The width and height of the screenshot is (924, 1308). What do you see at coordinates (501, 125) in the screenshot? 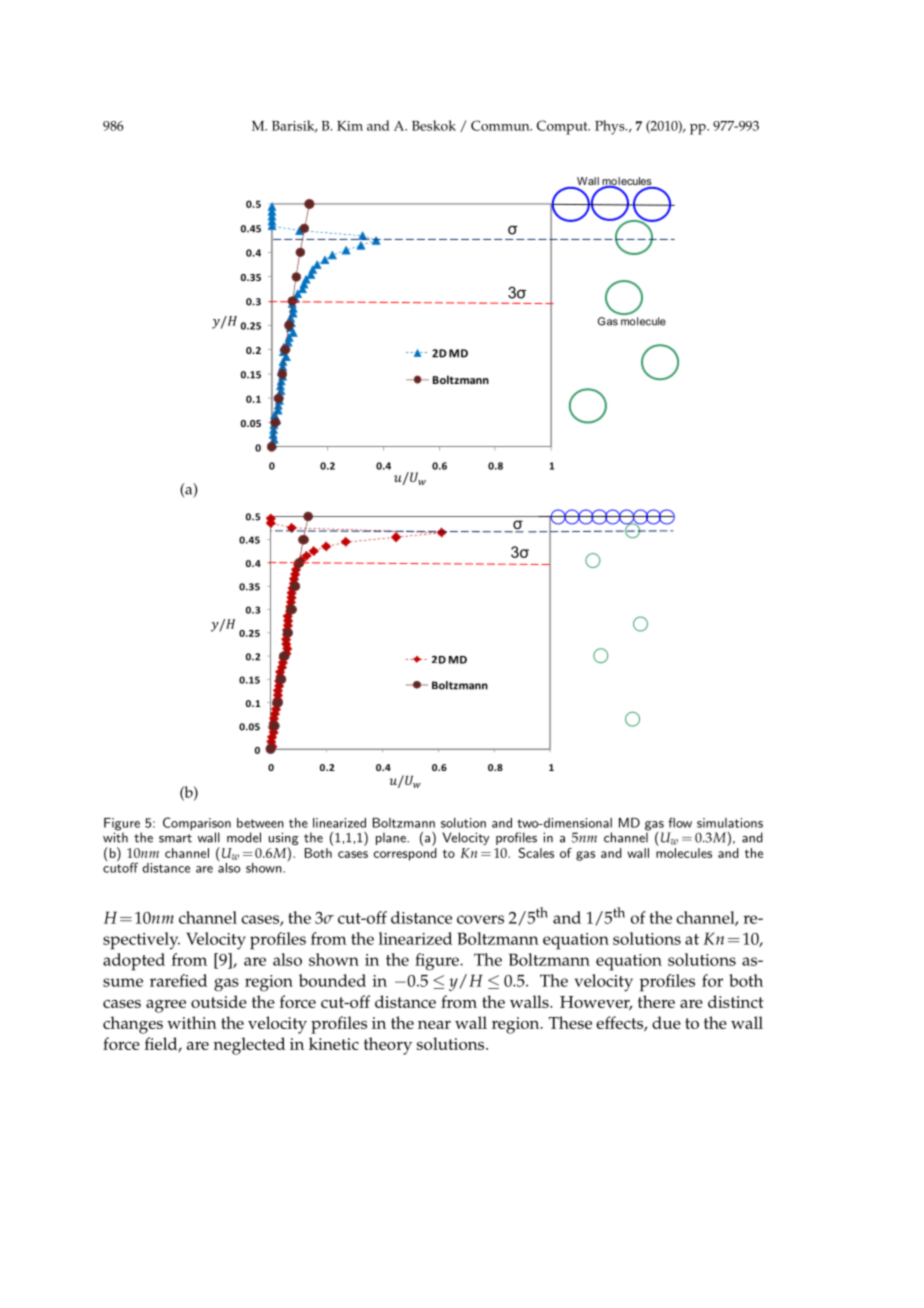
I see `Commun` at bounding box center [501, 125].
